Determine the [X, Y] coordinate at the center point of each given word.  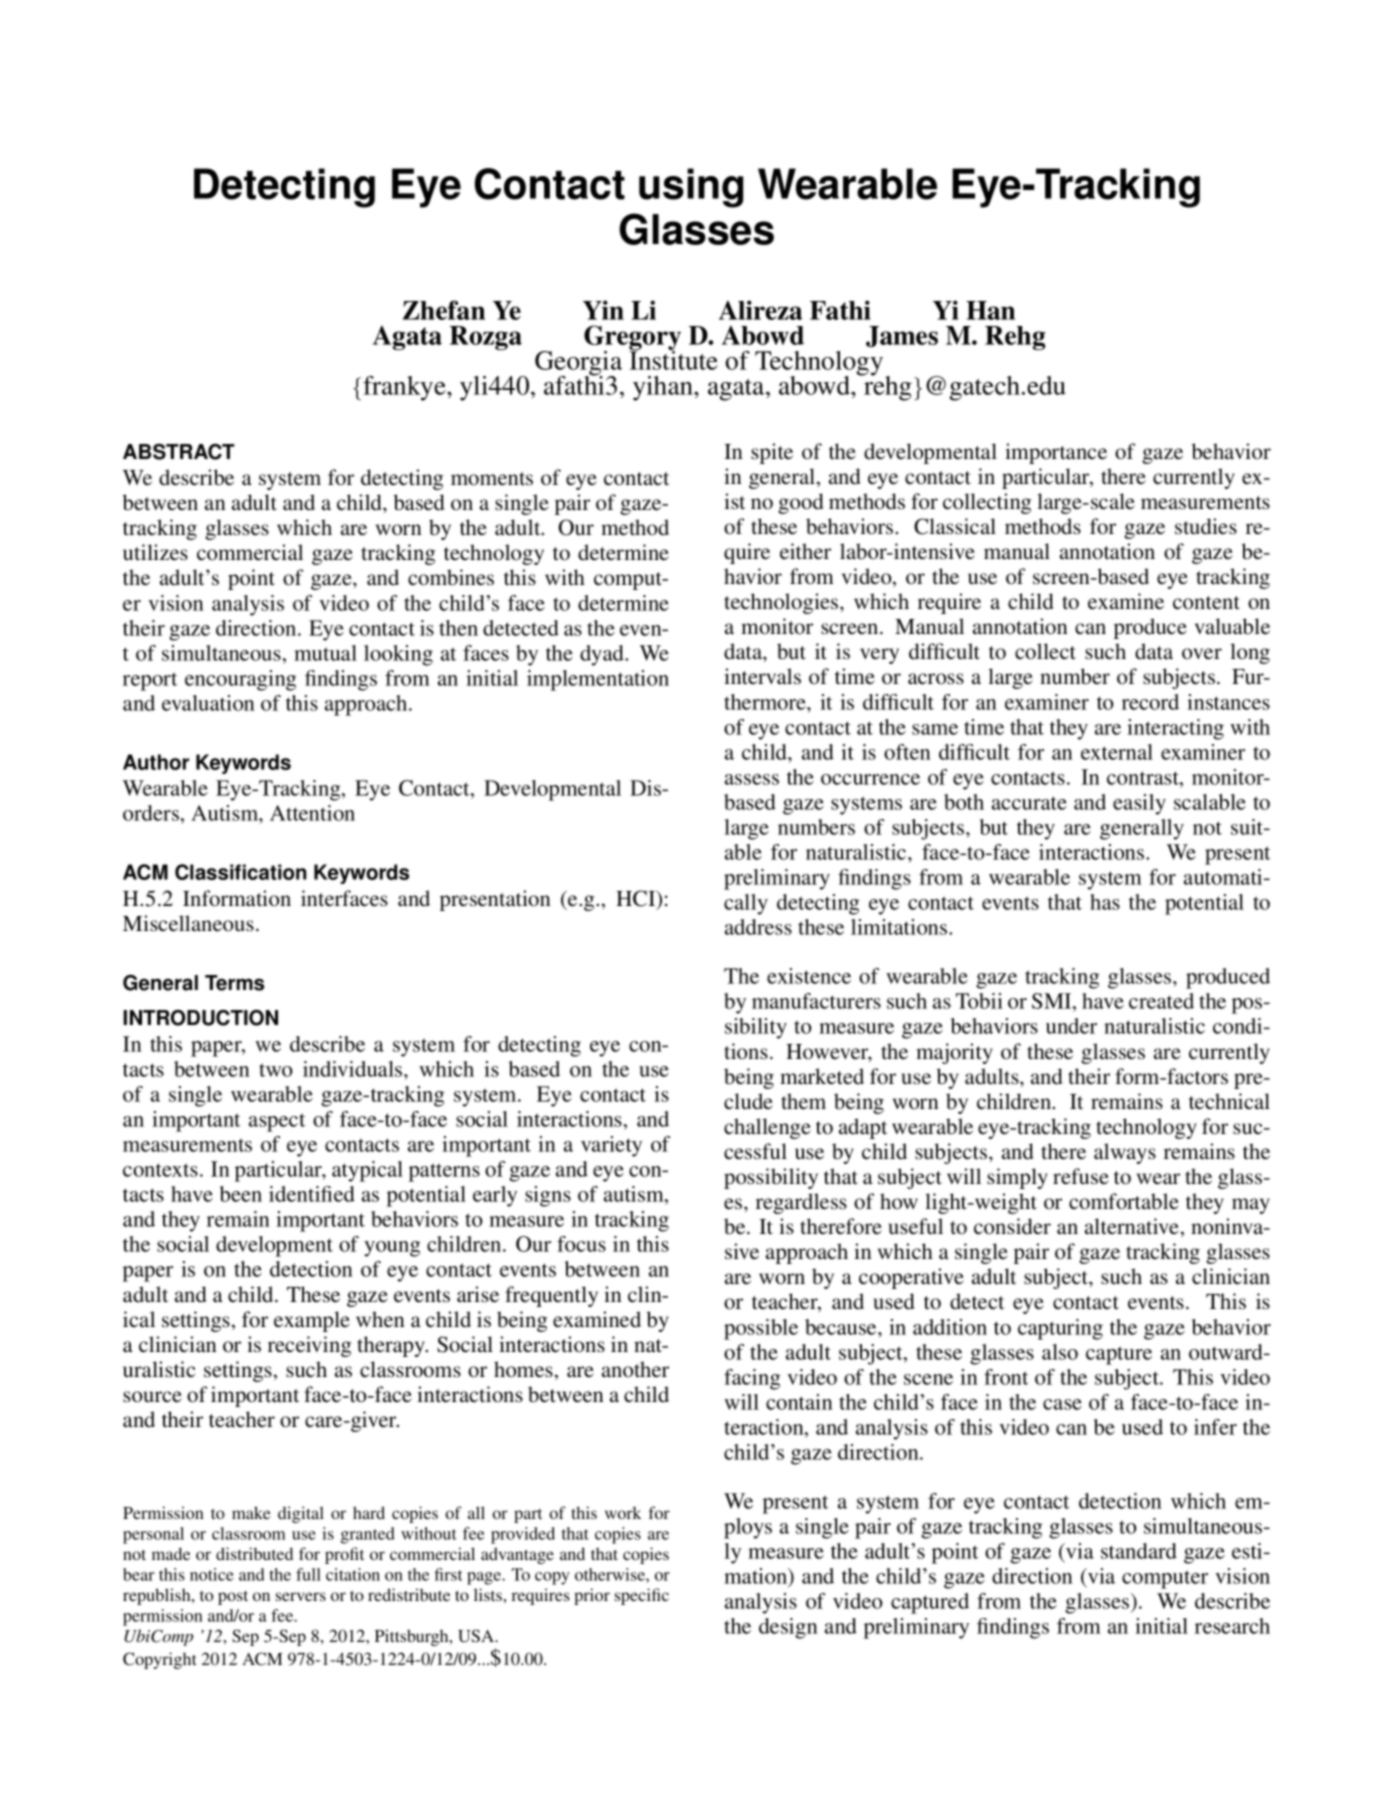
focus [581, 1244]
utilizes [155, 552]
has [1105, 902]
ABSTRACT [179, 452]
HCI [637, 899]
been [241, 1194]
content [1206, 603]
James [902, 336]
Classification [241, 872]
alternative [1133, 1227]
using [691, 188]
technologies [782, 603]
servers [301, 1596]
